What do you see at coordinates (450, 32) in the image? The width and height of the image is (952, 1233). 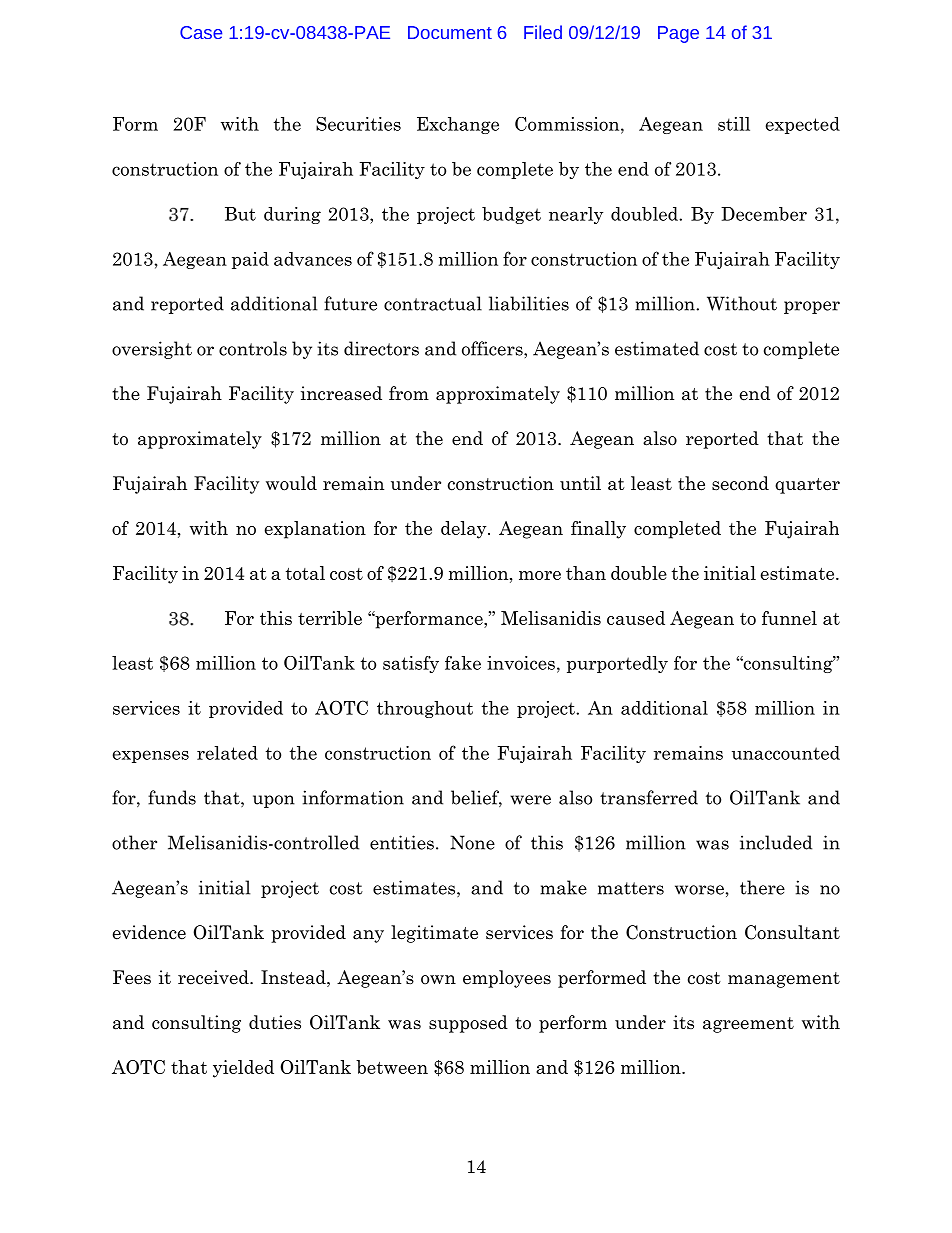 I see `Document` at bounding box center [450, 32].
